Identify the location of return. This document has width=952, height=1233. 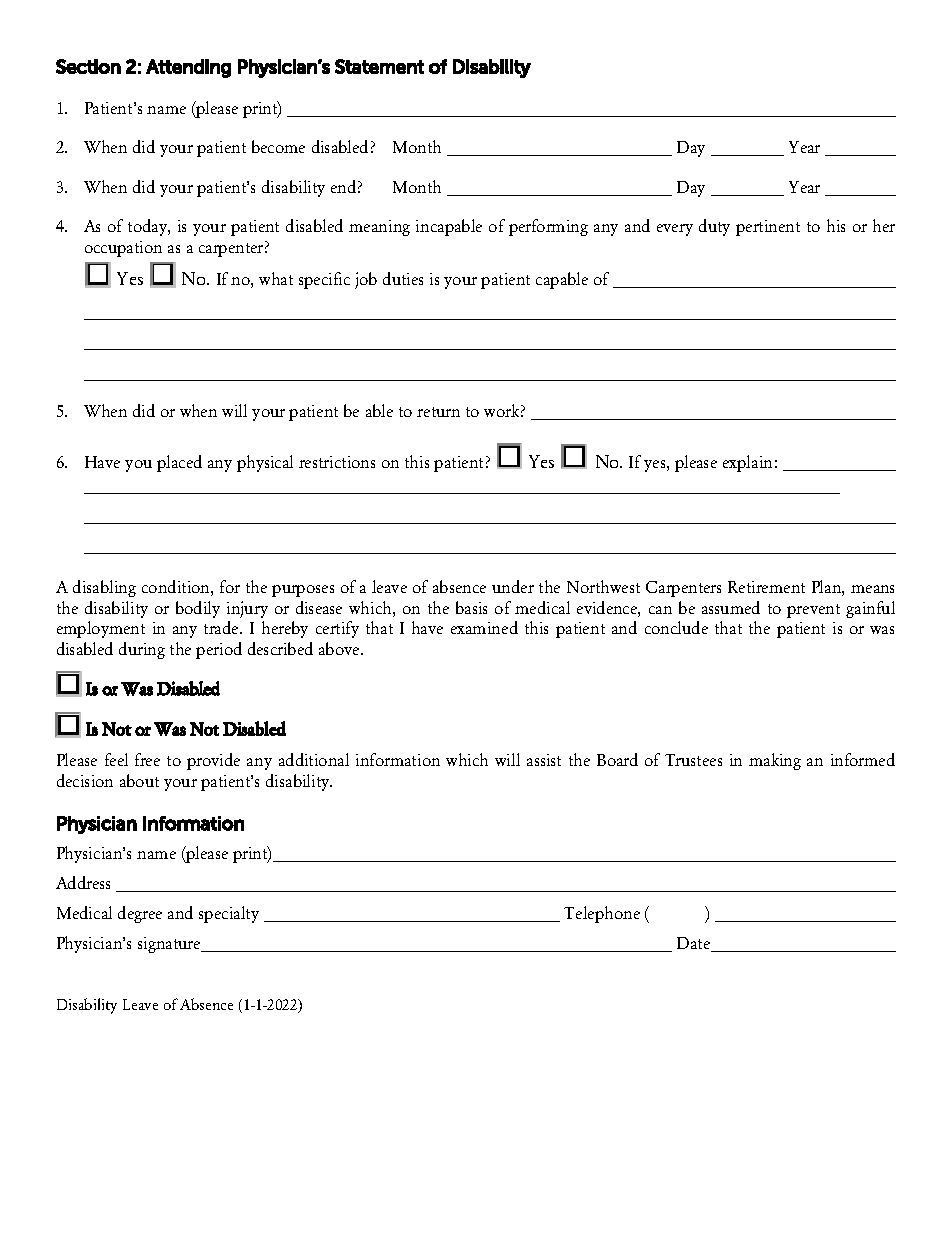
(438, 412).
